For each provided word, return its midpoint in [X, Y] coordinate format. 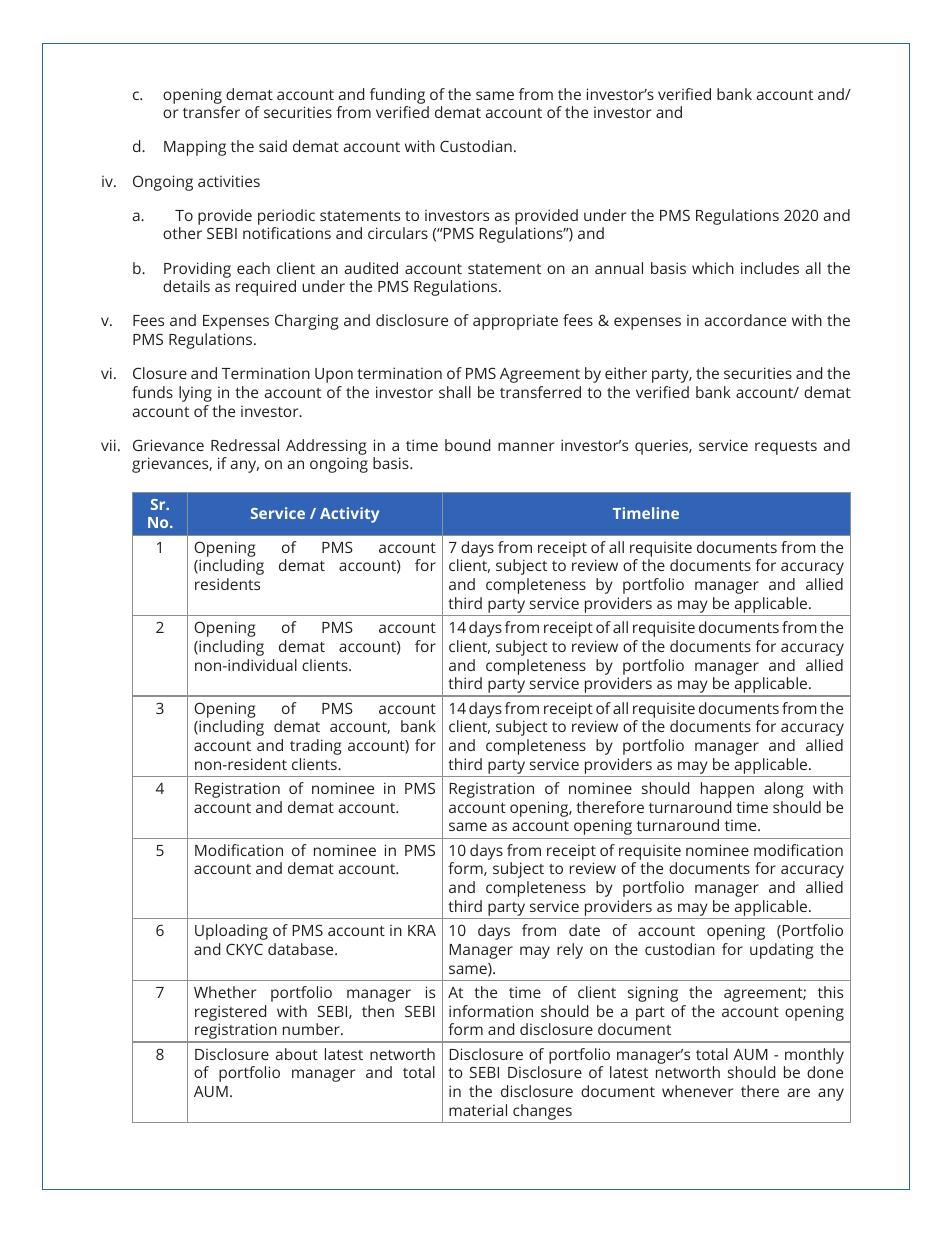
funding [397, 96]
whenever [697, 1091]
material [478, 1110]
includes [770, 268]
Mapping [195, 148]
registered [230, 1013]
